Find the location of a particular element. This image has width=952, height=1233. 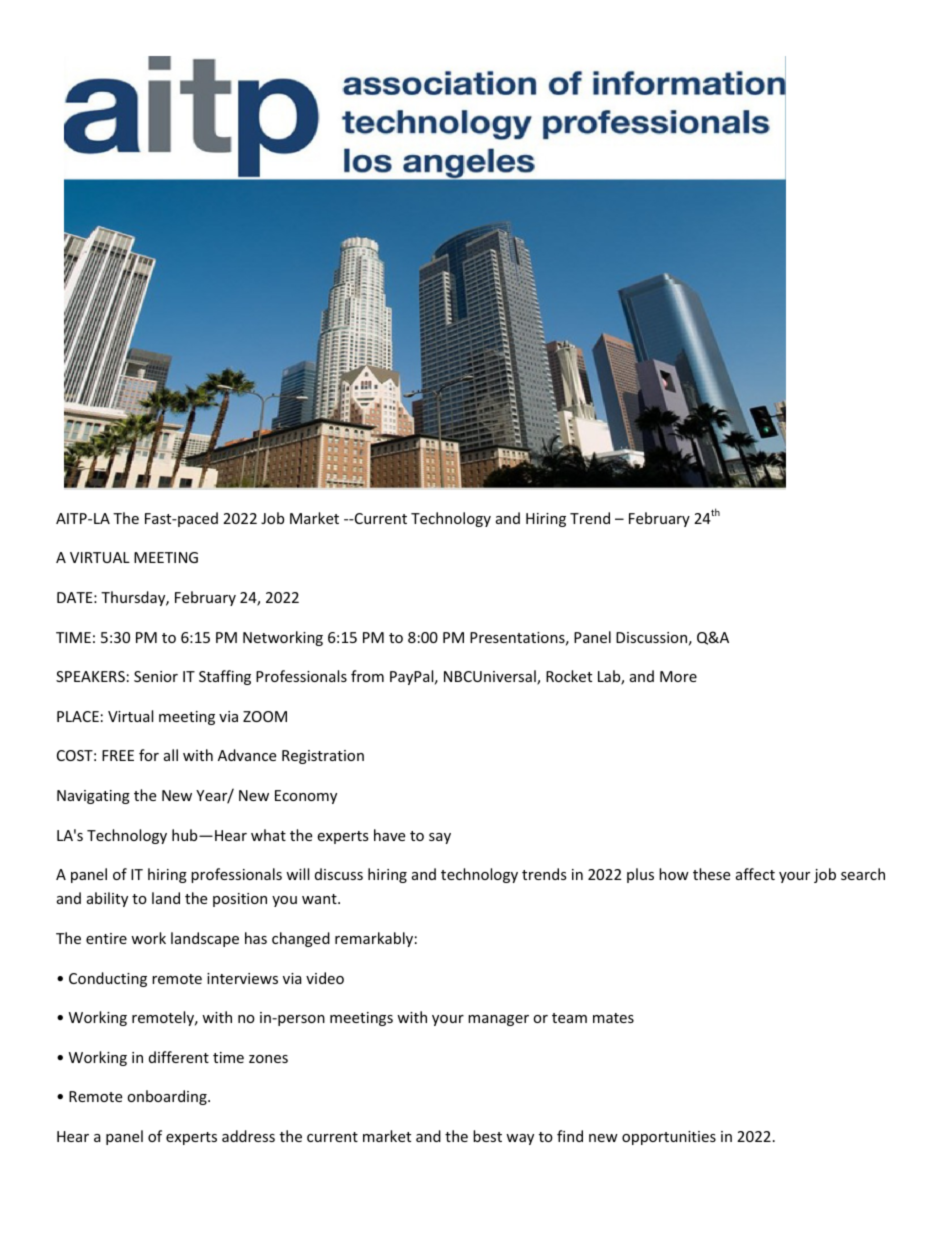

affect is located at coordinates (755, 874).
